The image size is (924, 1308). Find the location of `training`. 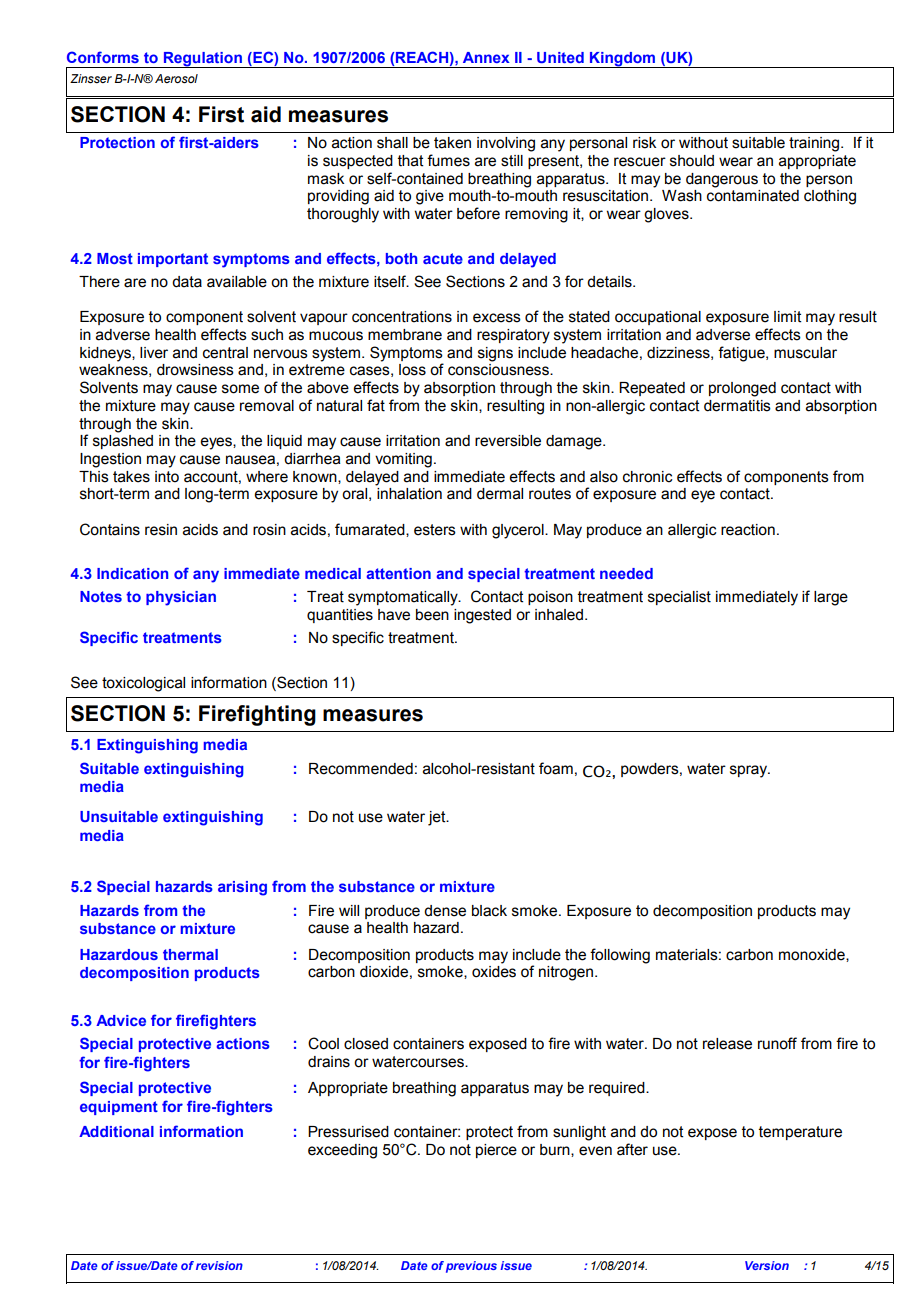

training is located at coordinates (814, 144).
